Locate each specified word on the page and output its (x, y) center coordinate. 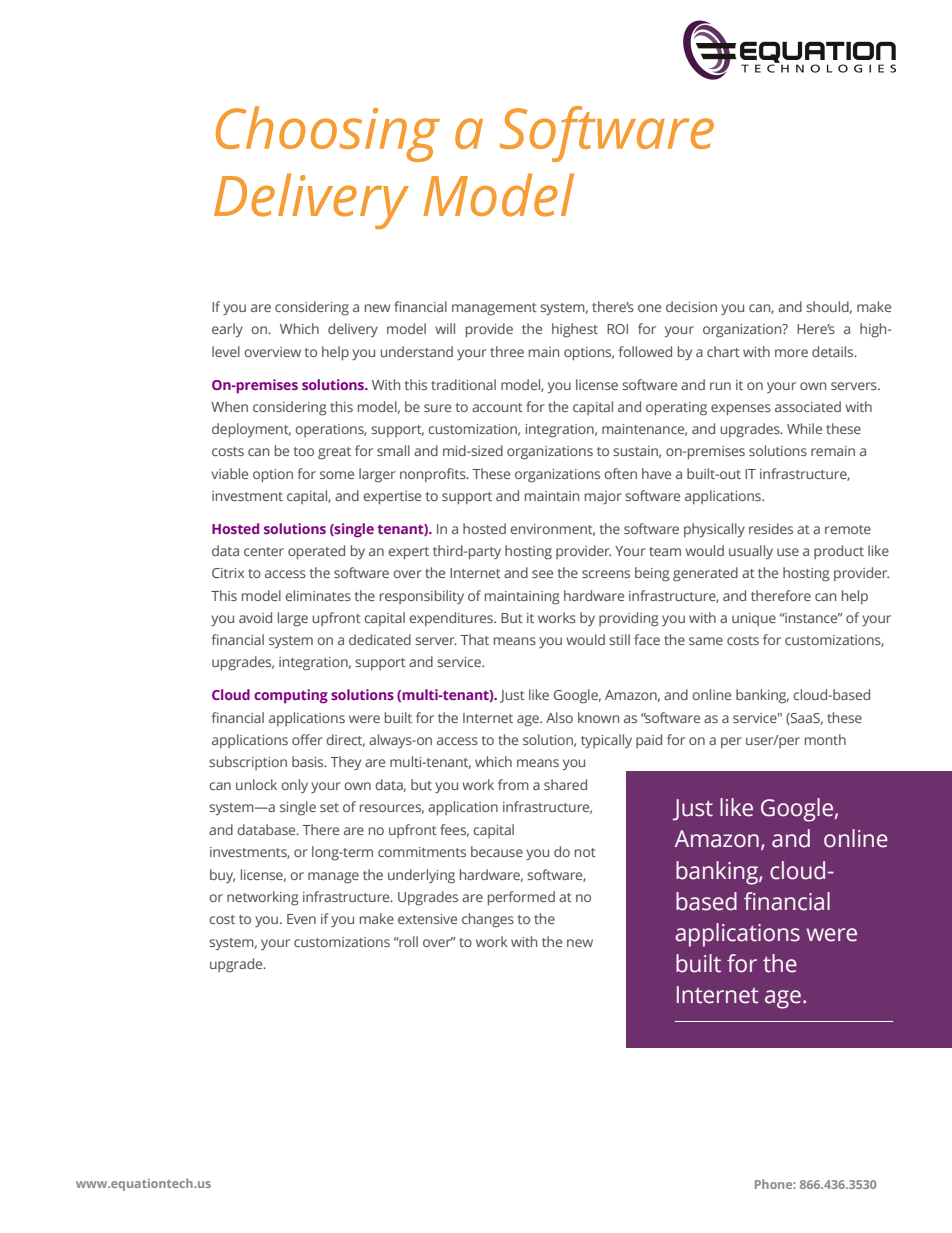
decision (691, 306)
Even (301, 919)
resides (771, 528)
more (791, 353)
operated (316, 552)
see (542, 574)
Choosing (328, 134)
